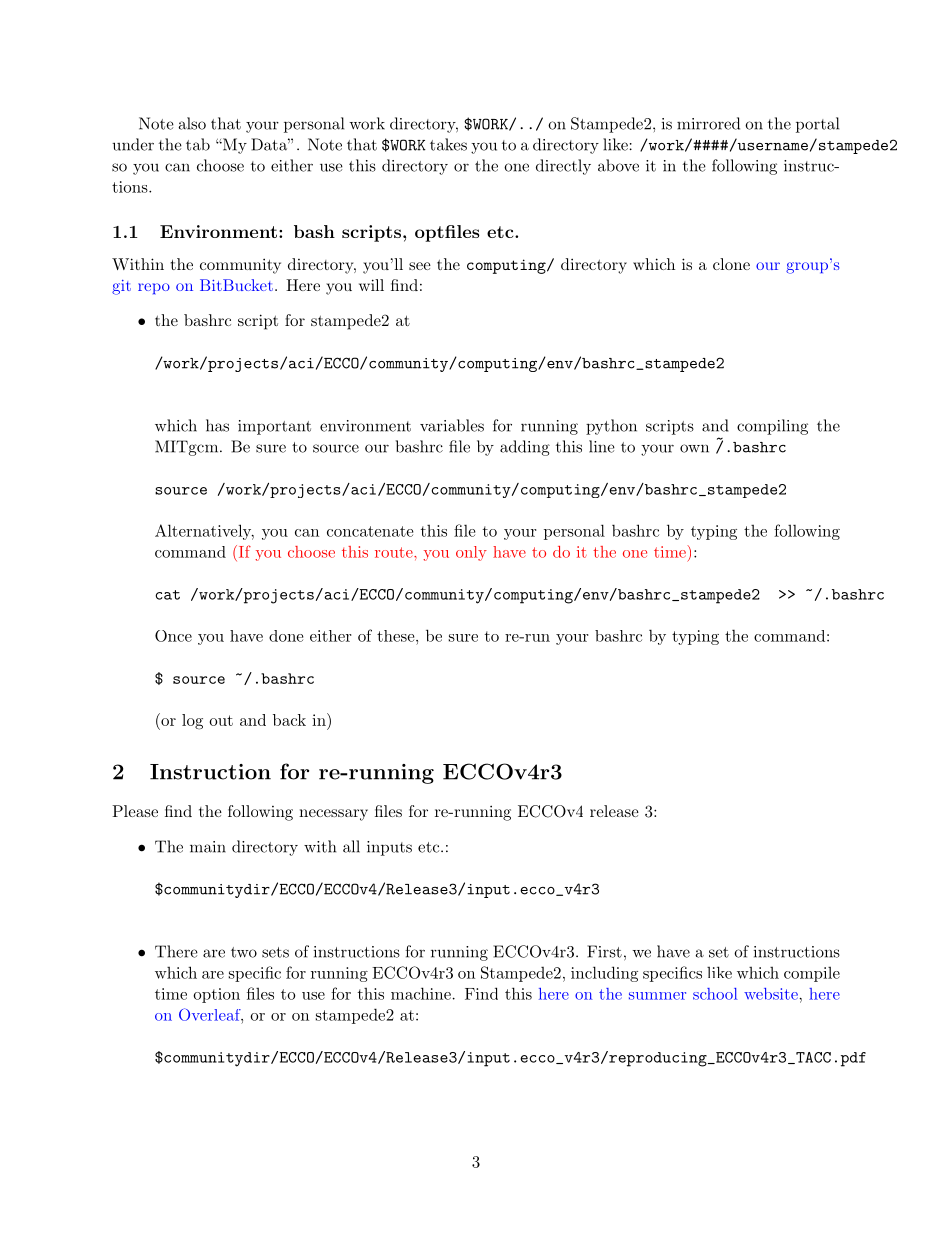 This document has height=1233, width=952. I want to click on First, so click(604, 951).
